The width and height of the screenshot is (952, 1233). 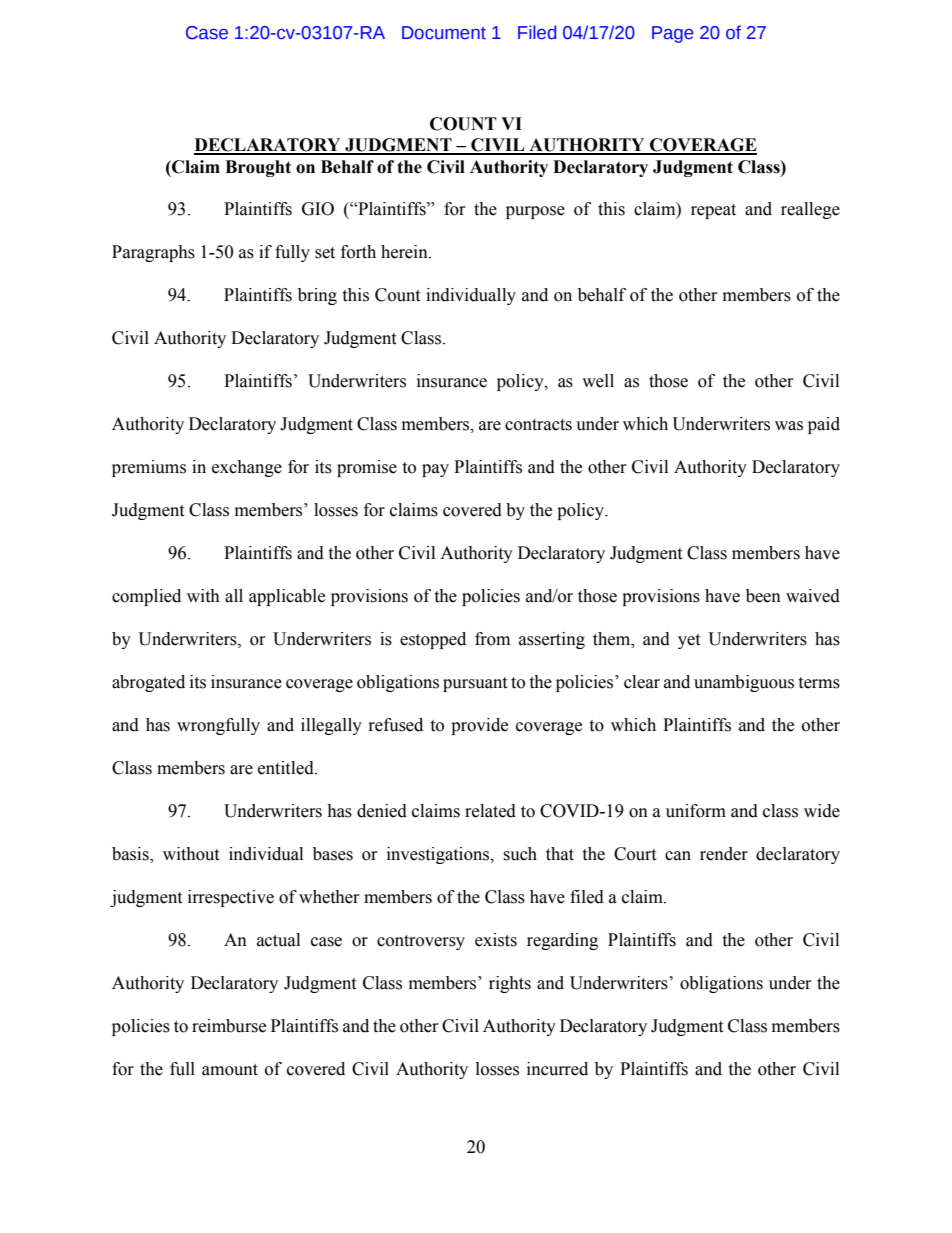 I want to click on Page, so click(x=672, y=34).
